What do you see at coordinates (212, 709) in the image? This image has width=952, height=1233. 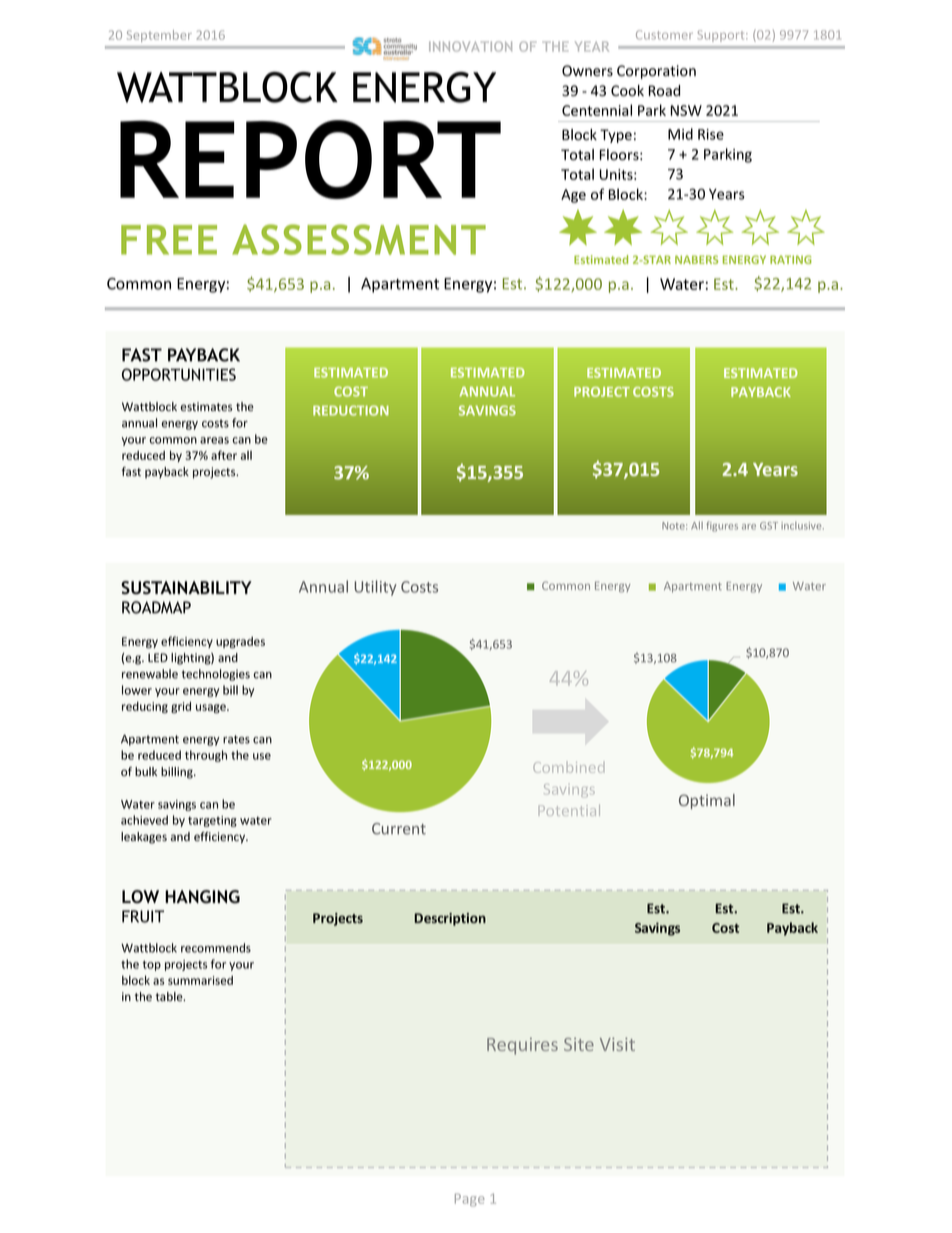 I see `usage` at bounding box center [212, 709].
